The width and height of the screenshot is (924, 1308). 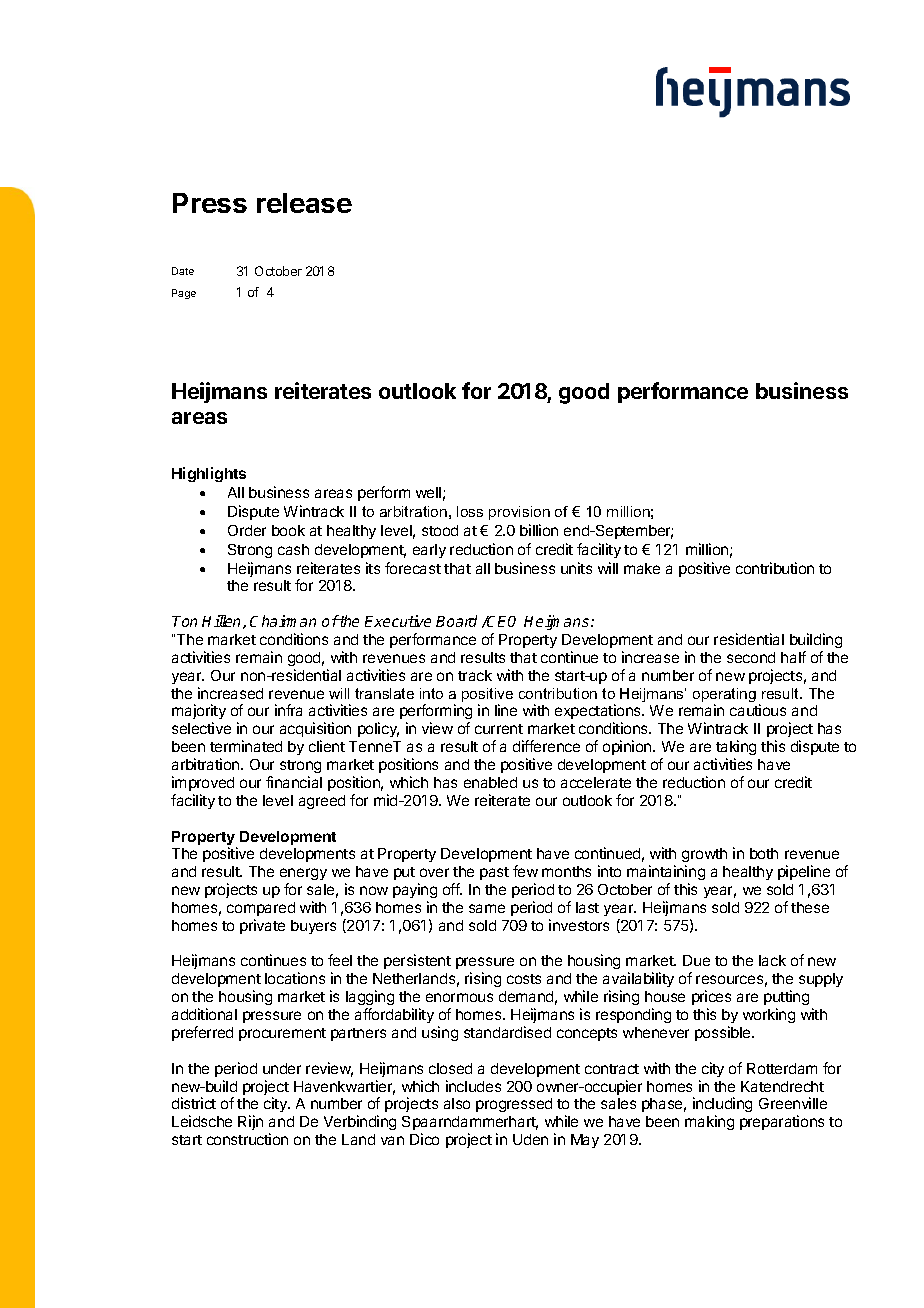 What do you see at coordinates (262, 926) in the screenshot?
I see `private` at bounding box center [262, 926].
